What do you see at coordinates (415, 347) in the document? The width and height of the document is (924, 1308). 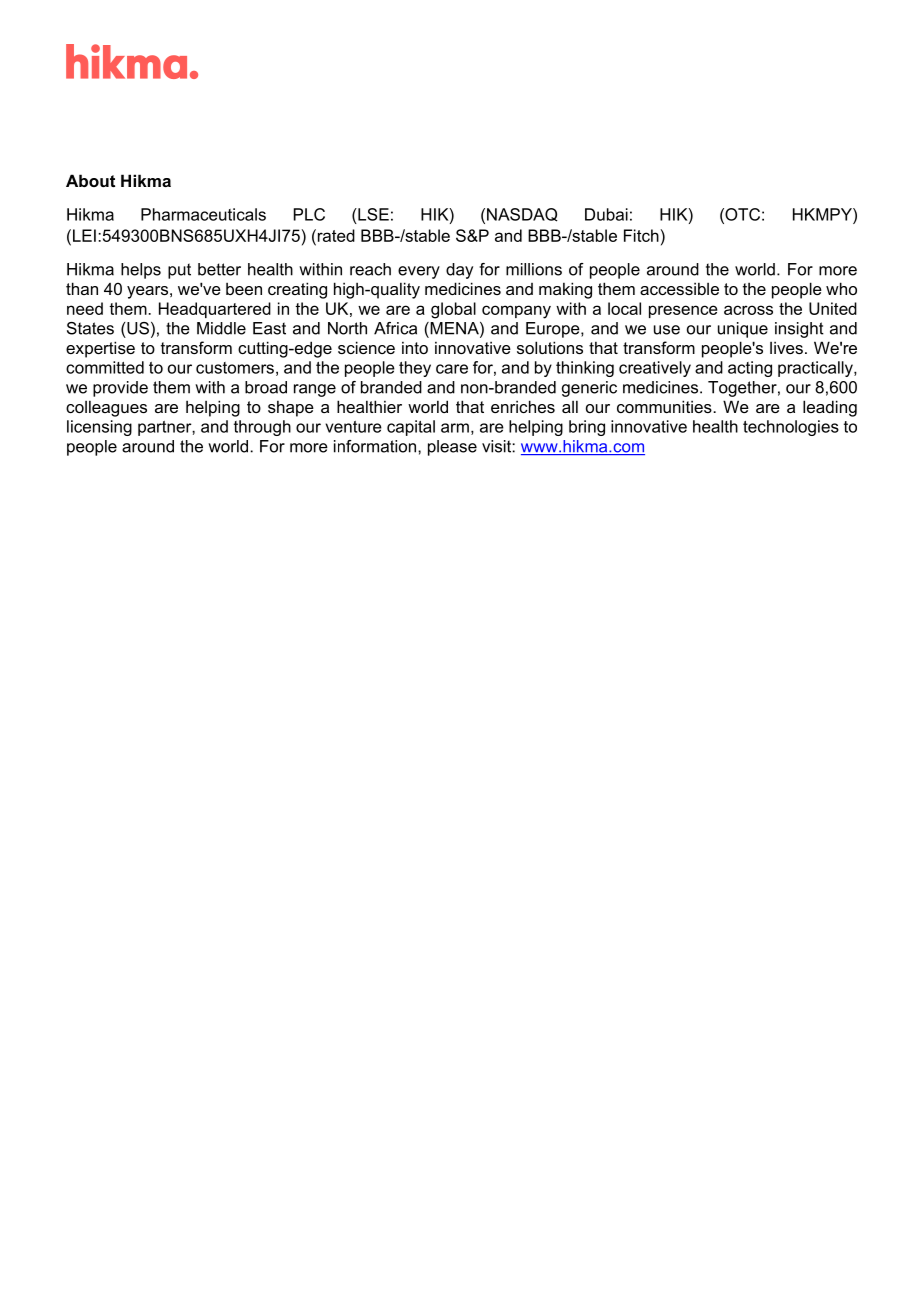 I see `into` at bounding box center [415, 347].
